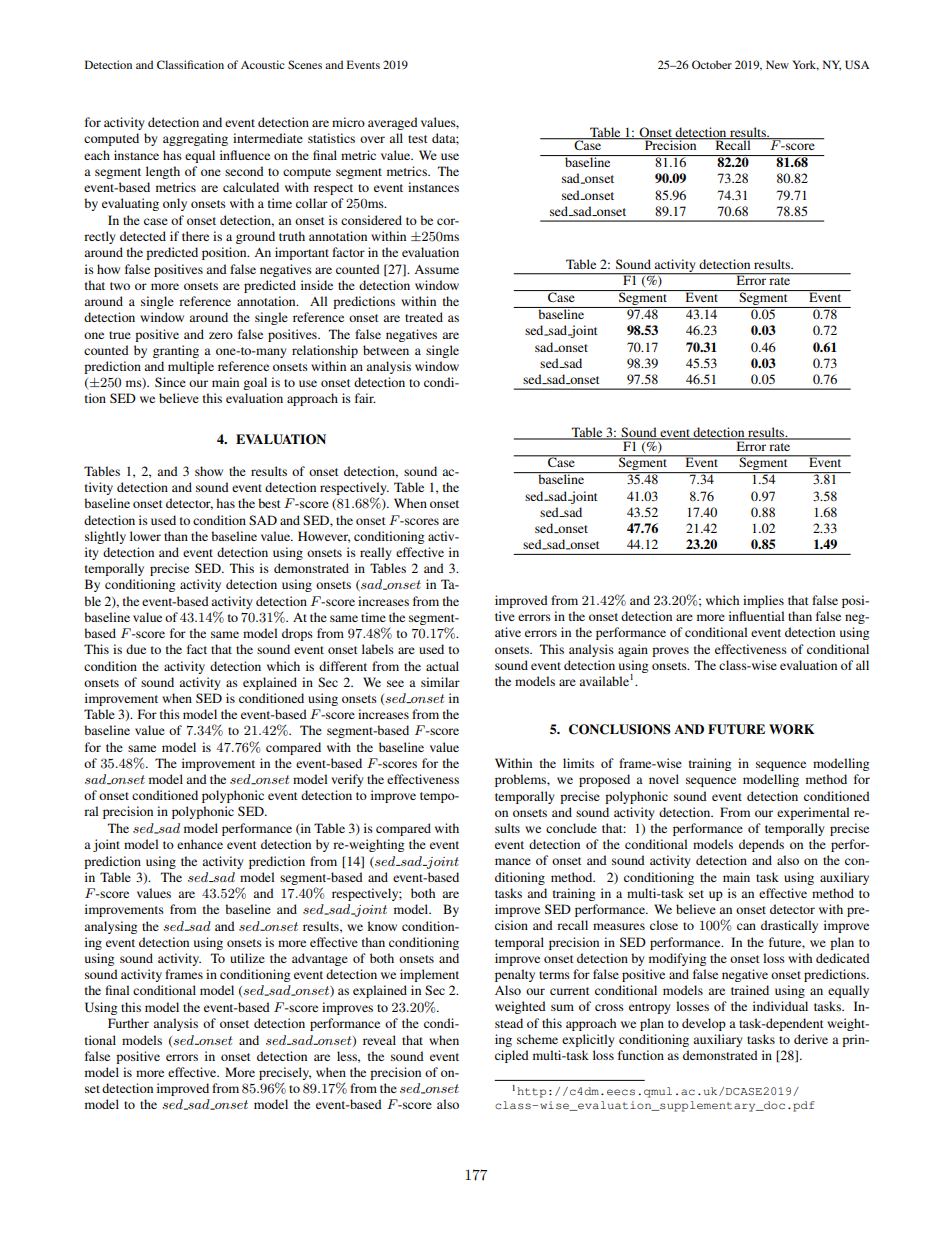 This screenshot has height=1233, width=952. I want to click on penalty, so click(515, 975).
